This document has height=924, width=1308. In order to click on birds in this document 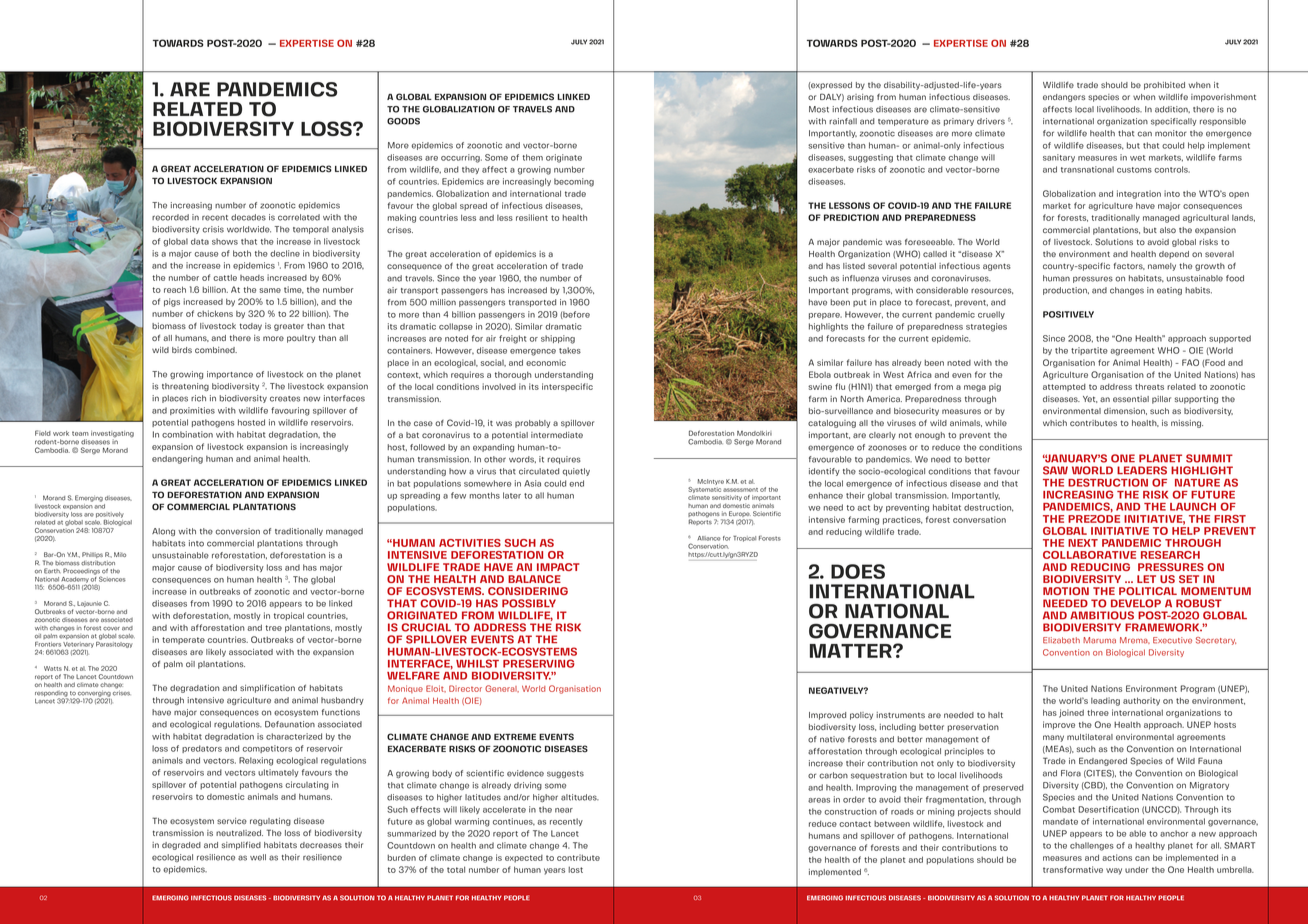, I will do `click(182, 350)`.
